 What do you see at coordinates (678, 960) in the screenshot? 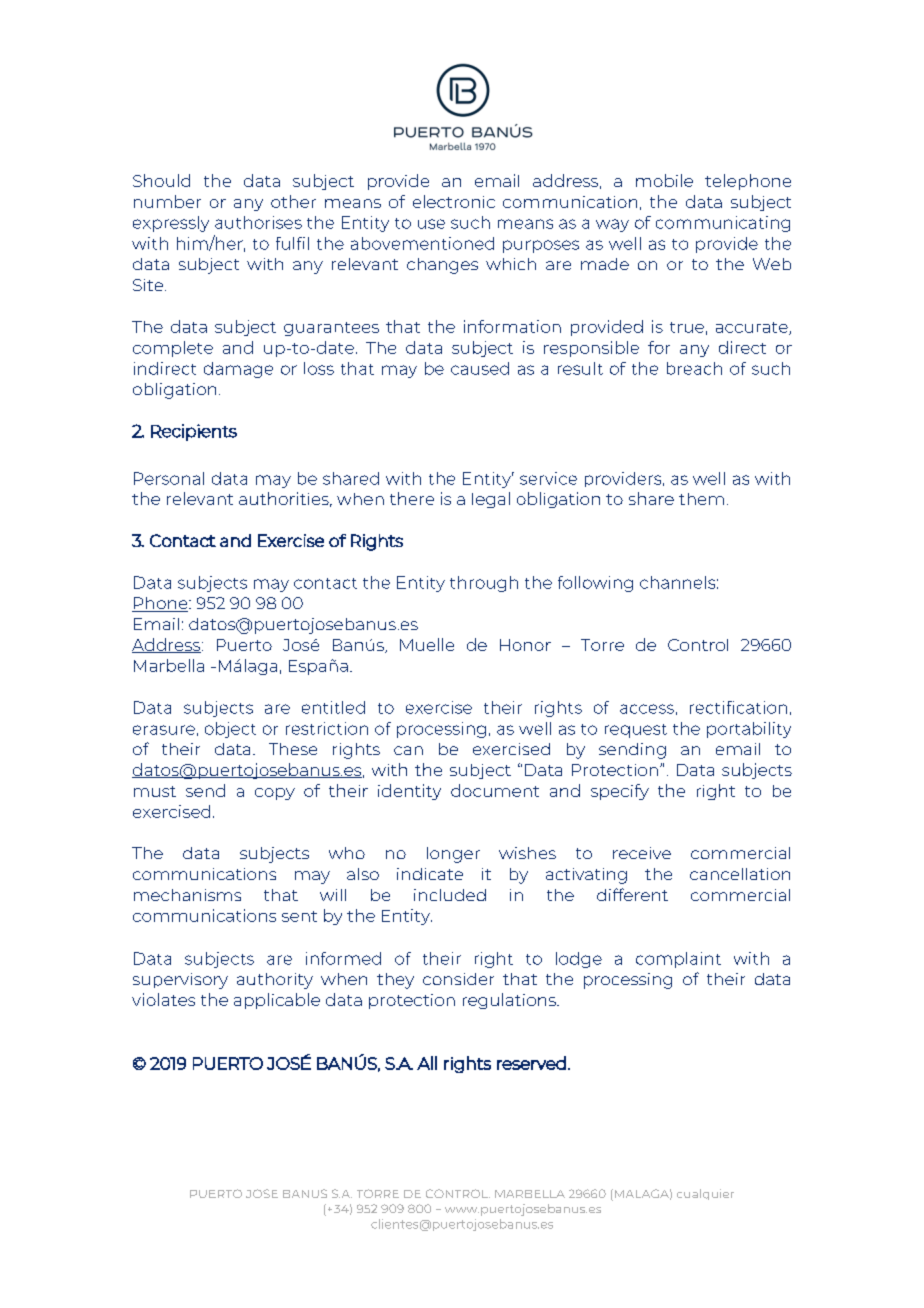
I see `complaint` at bounding box center [678, 960].
